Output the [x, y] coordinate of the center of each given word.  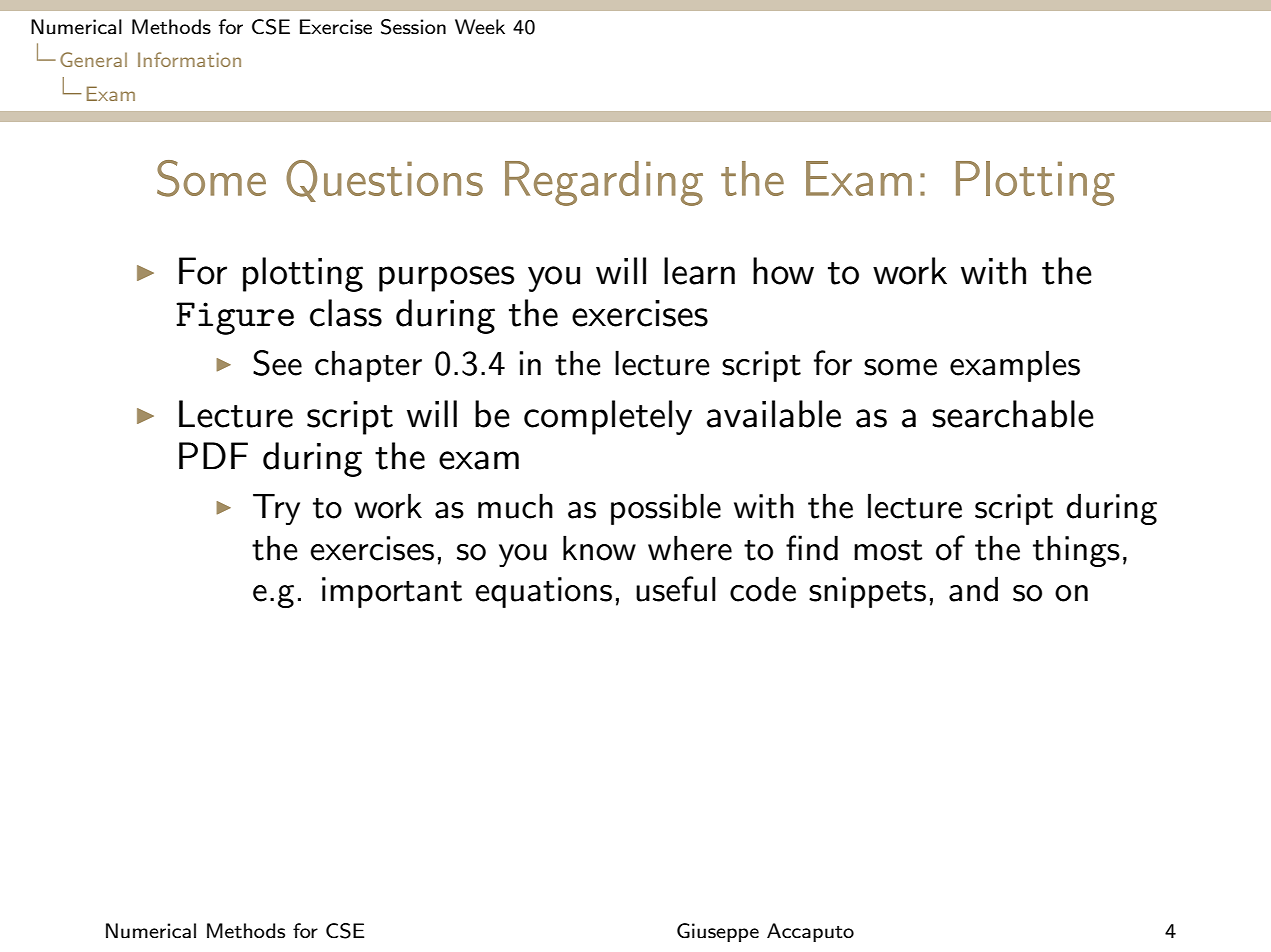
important [392, 592]
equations [543, 592]
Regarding [604, 183]
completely [608, 417]
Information [189, 59]
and [973, 589]
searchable [1013, 414]
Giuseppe [718, 932]
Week [480, 26]
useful [676, 589]
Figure [235, 318]
